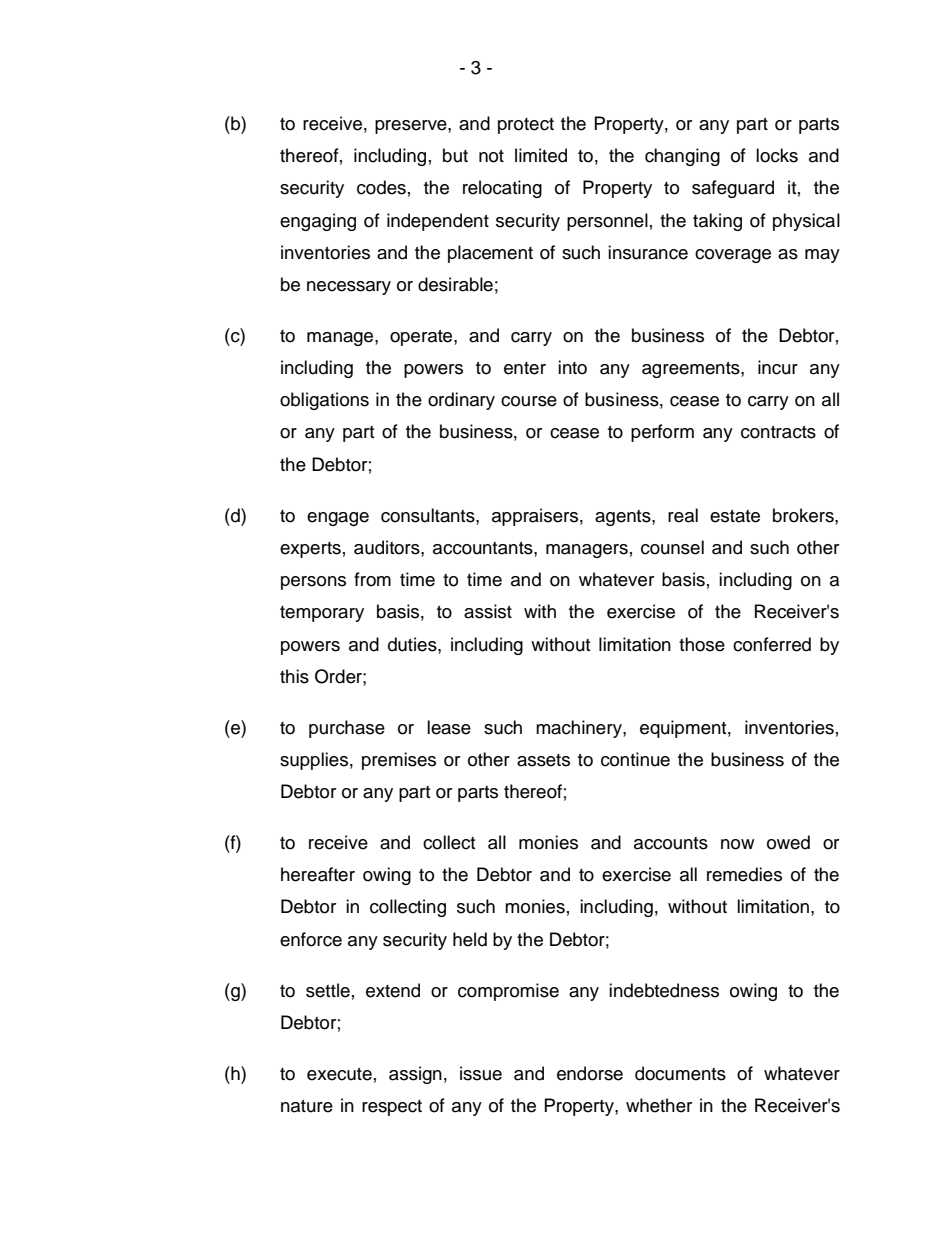  Describe the element at coordinates (322, 614) in the screenshot. I see `temporary` at that location.
